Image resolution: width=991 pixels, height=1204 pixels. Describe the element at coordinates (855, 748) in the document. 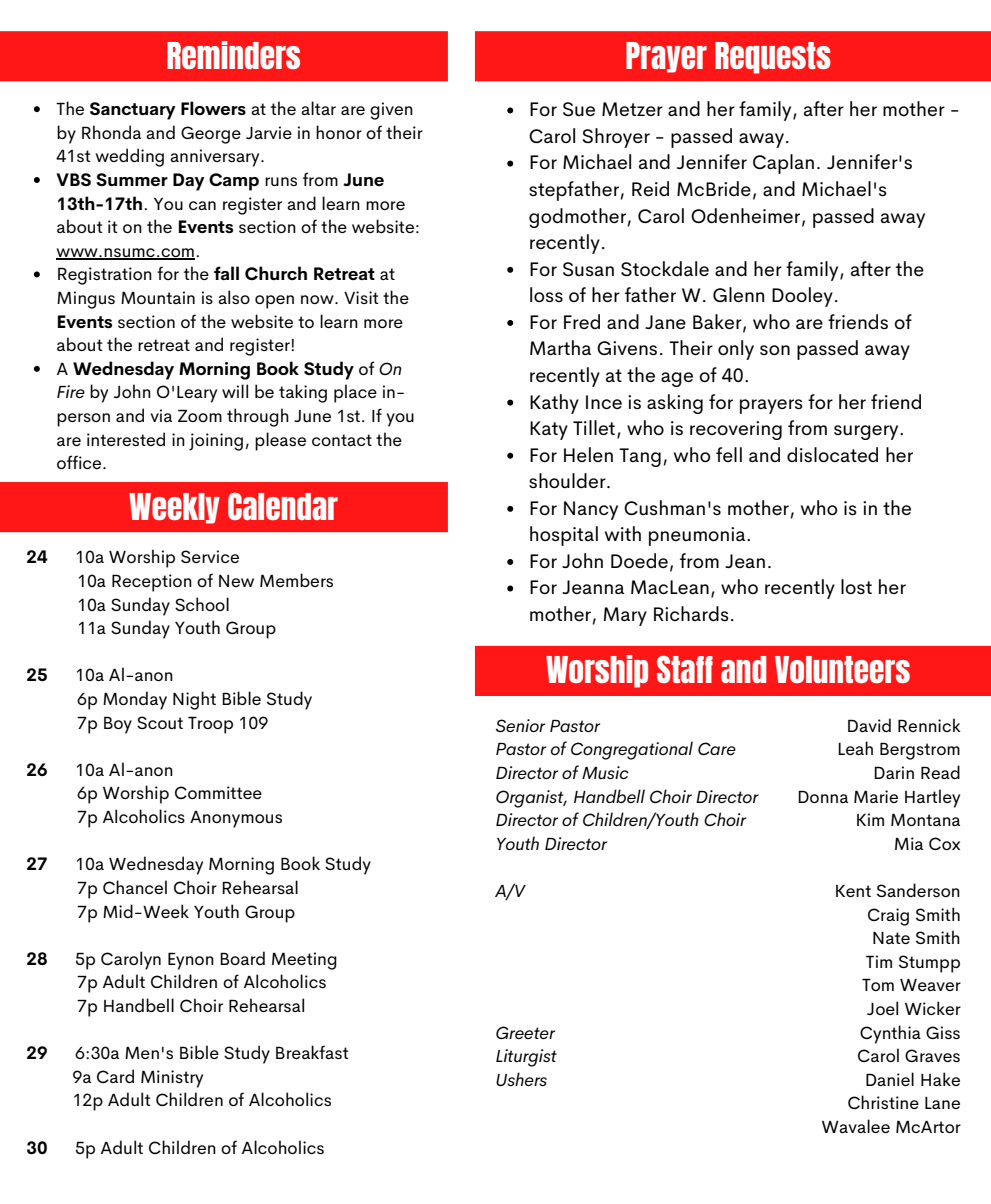

I see `Leah` at that location.
